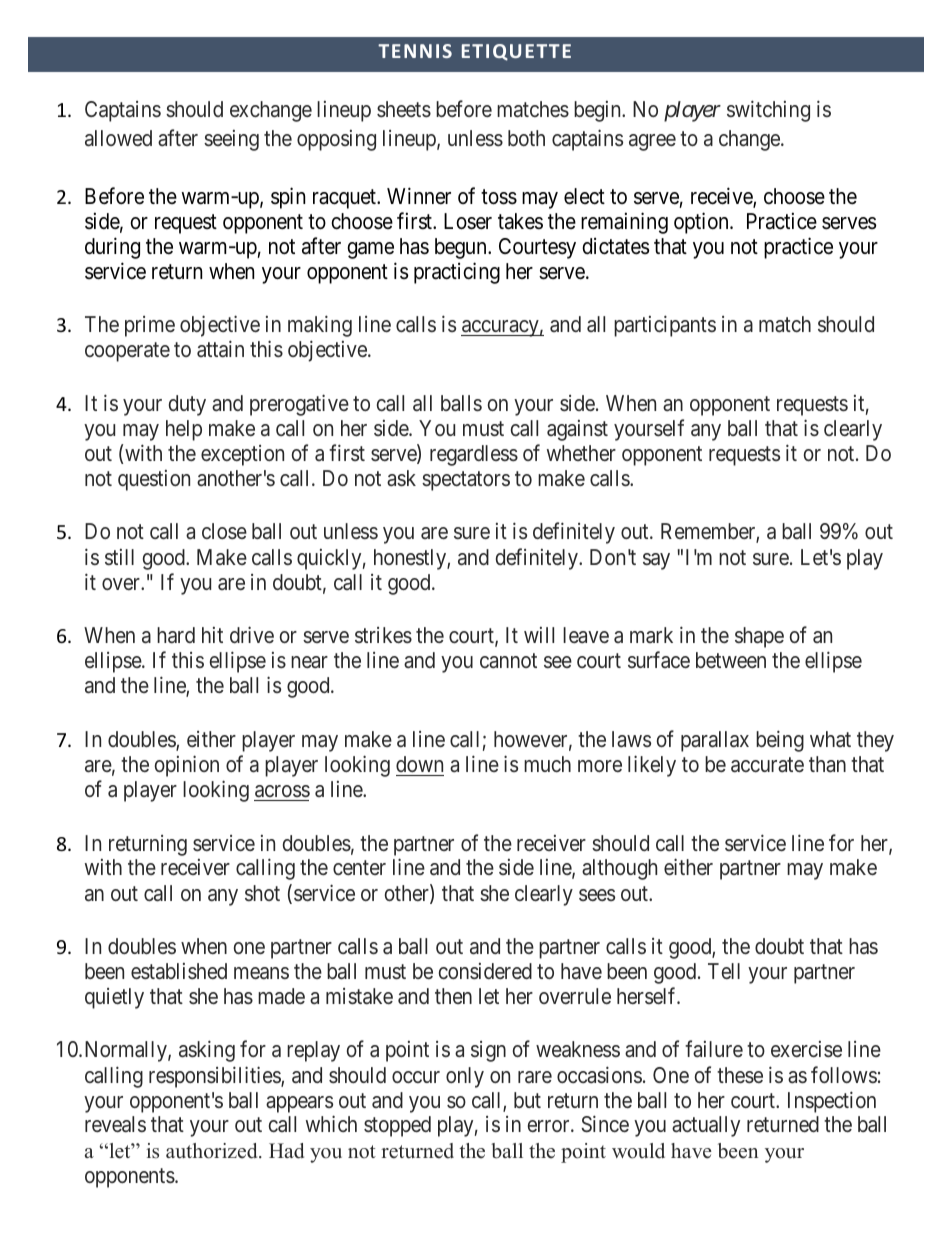  I want to click on authorized, so click(213, 1151).
